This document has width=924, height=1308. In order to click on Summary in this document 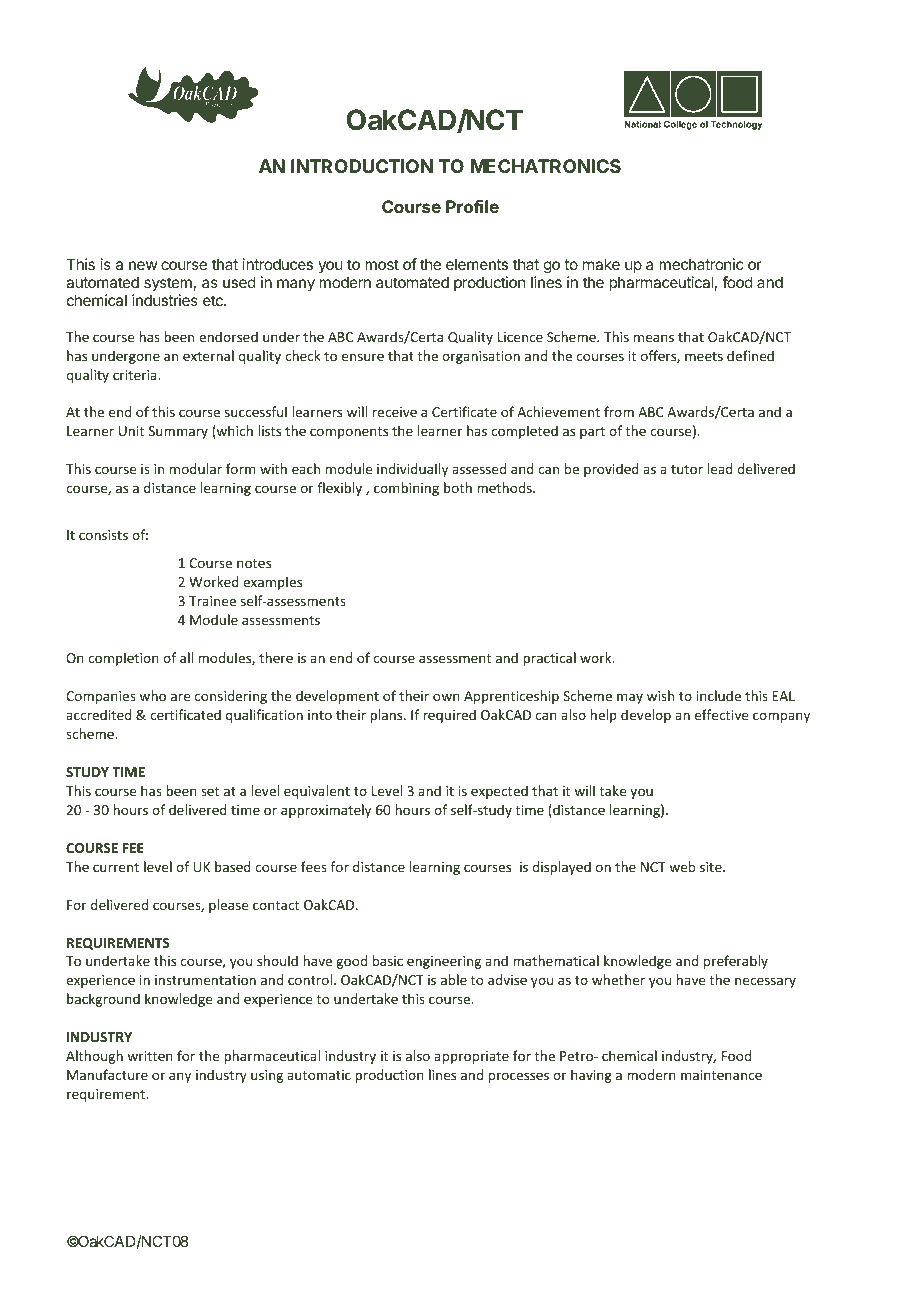, I will do `click(178, 432)`.
